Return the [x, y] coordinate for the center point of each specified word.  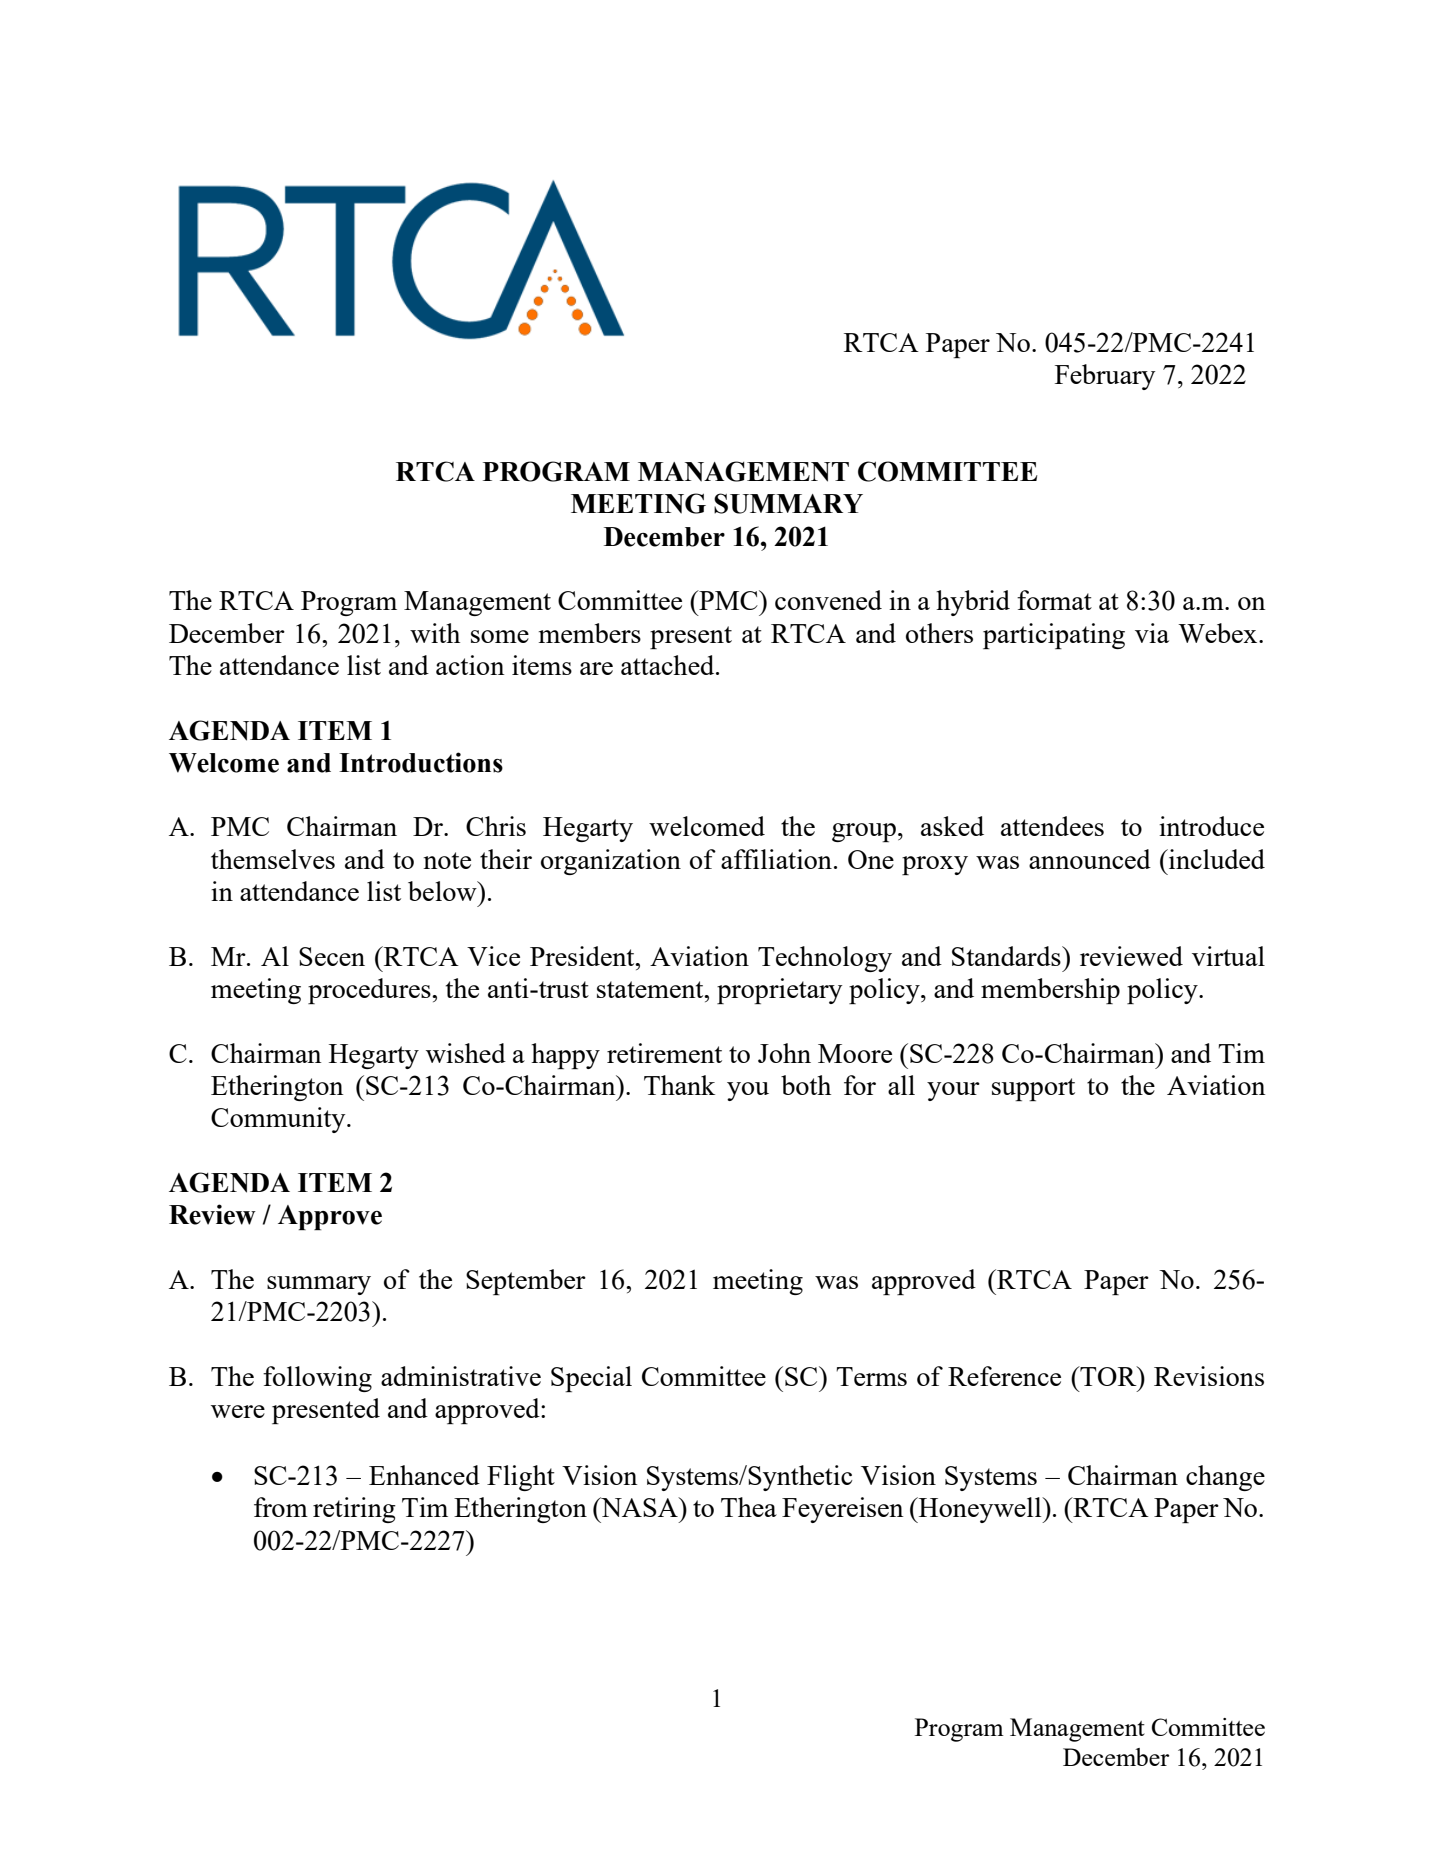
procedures [370, 991]
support [1033, 1089]
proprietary [780, 991]
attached [669, 665]
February [1105, 377]
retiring [354, 1510]
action [470, 665]
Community [279, 1120]
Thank [679, 1085]
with [435, 633]
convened [828, 600]
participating [1054, 636]
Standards [1007, 956]
